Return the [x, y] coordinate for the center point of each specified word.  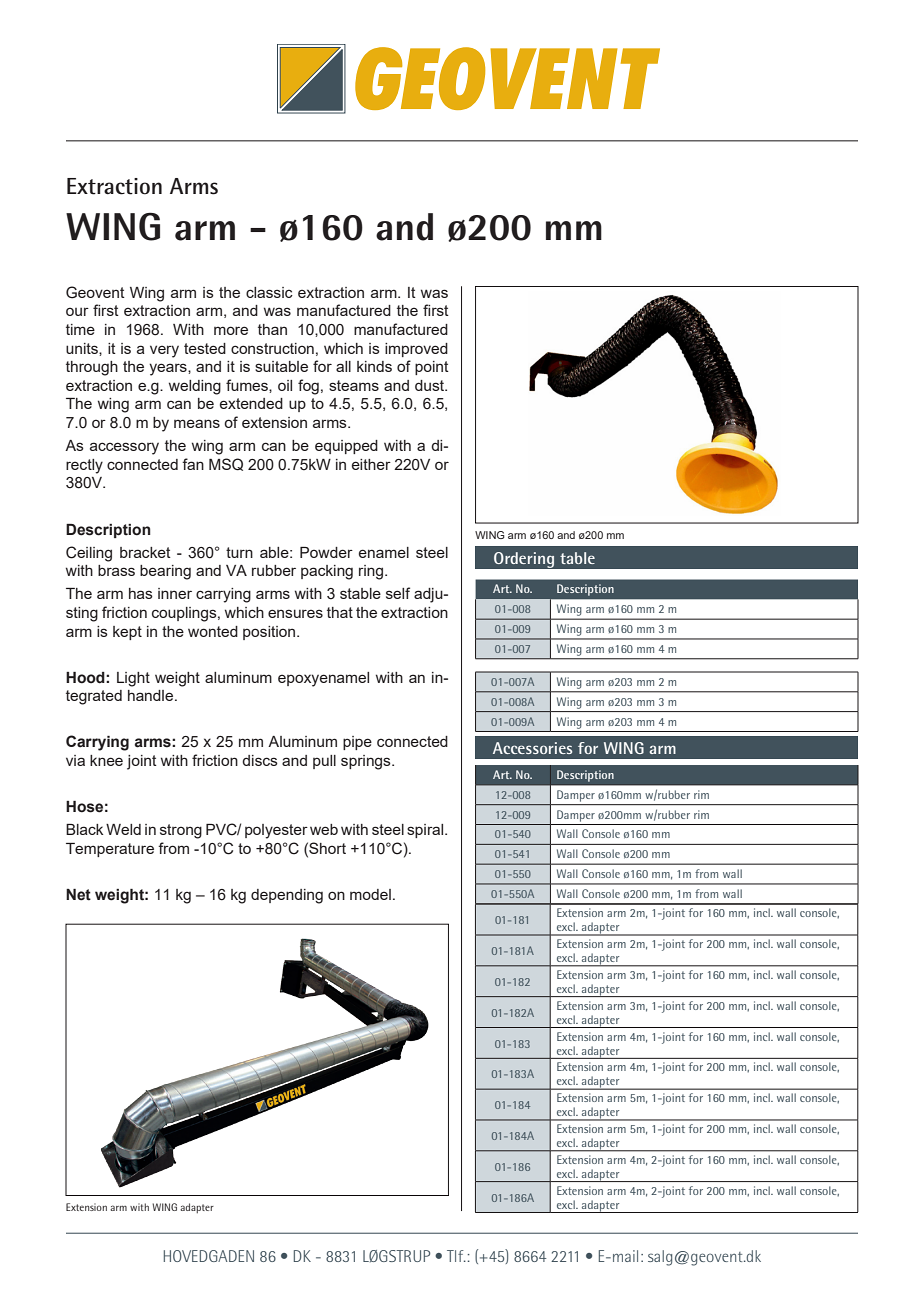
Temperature [110, 850]
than [272, 329]
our [77, 311]
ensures [295, 613]
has [141, 593]
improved [416, 350]
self [398, 593]
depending [287, 896]
